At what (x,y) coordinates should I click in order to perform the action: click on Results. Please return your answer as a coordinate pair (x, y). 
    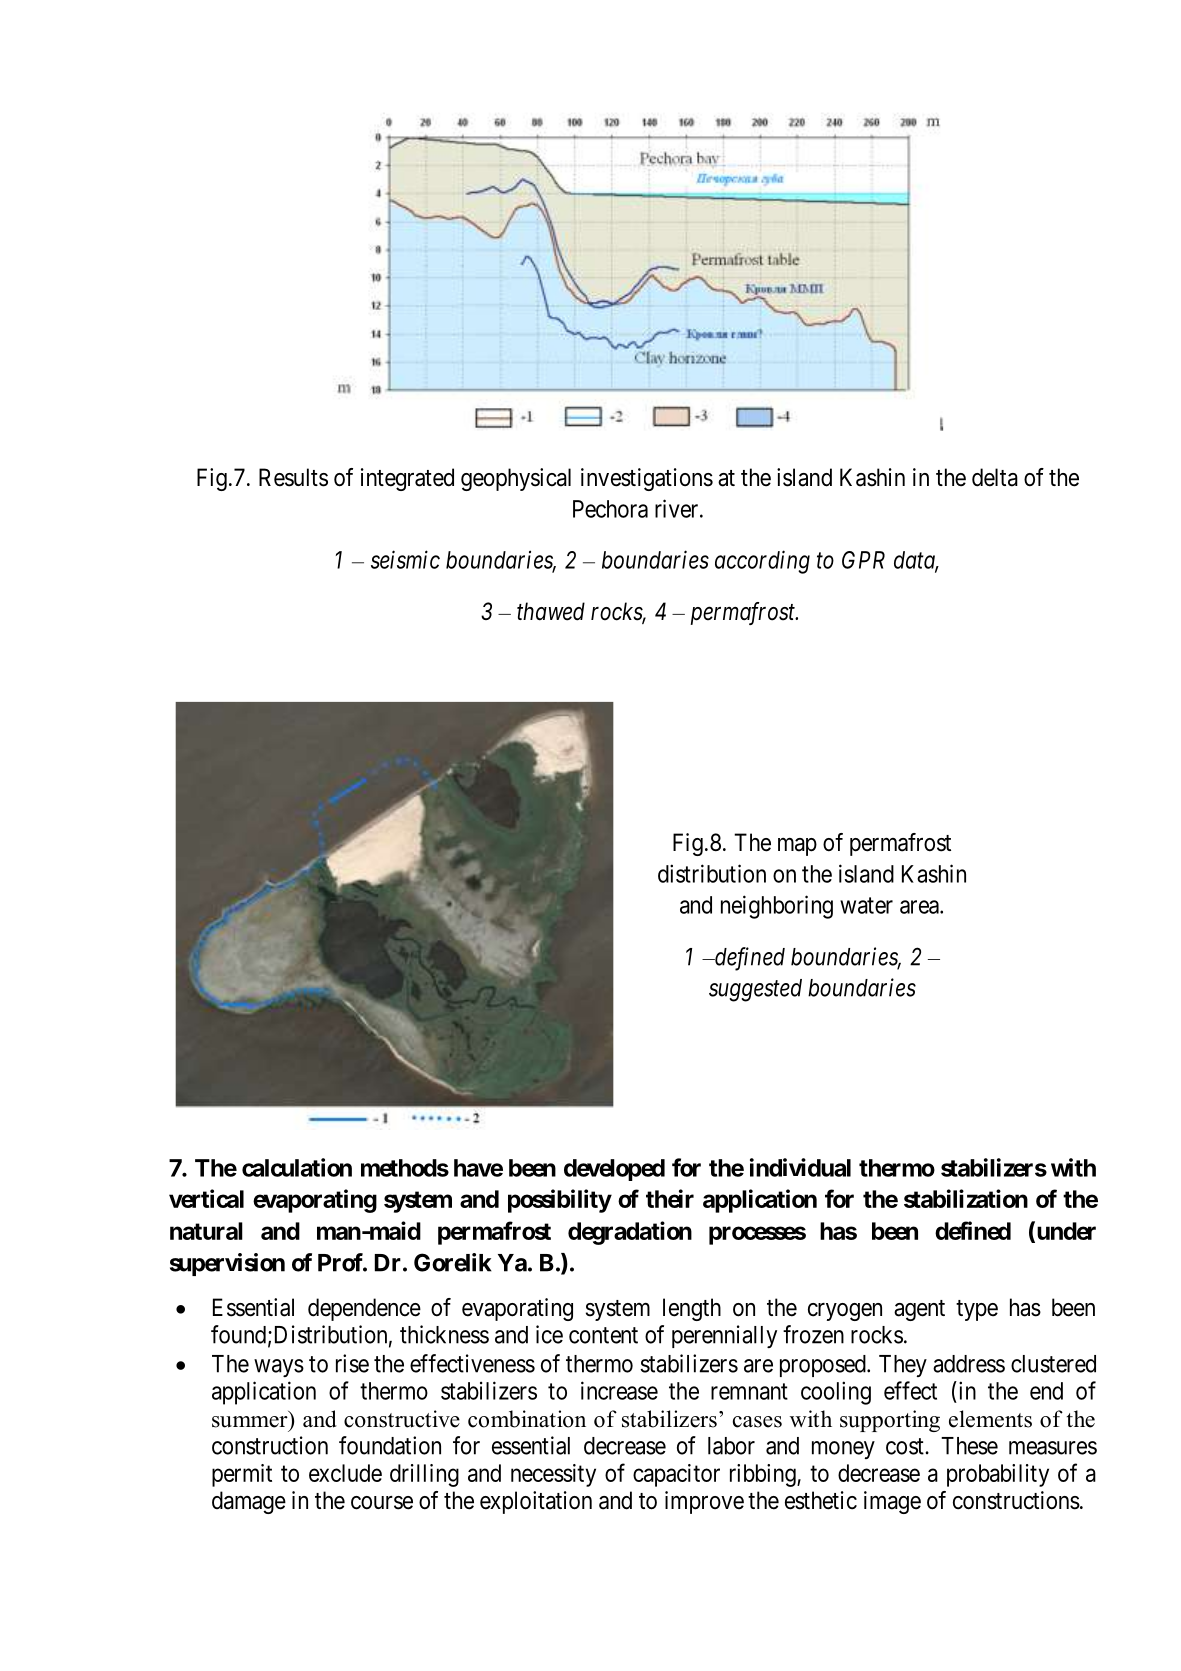
    Looking at the image, I should click on (293, 477).
